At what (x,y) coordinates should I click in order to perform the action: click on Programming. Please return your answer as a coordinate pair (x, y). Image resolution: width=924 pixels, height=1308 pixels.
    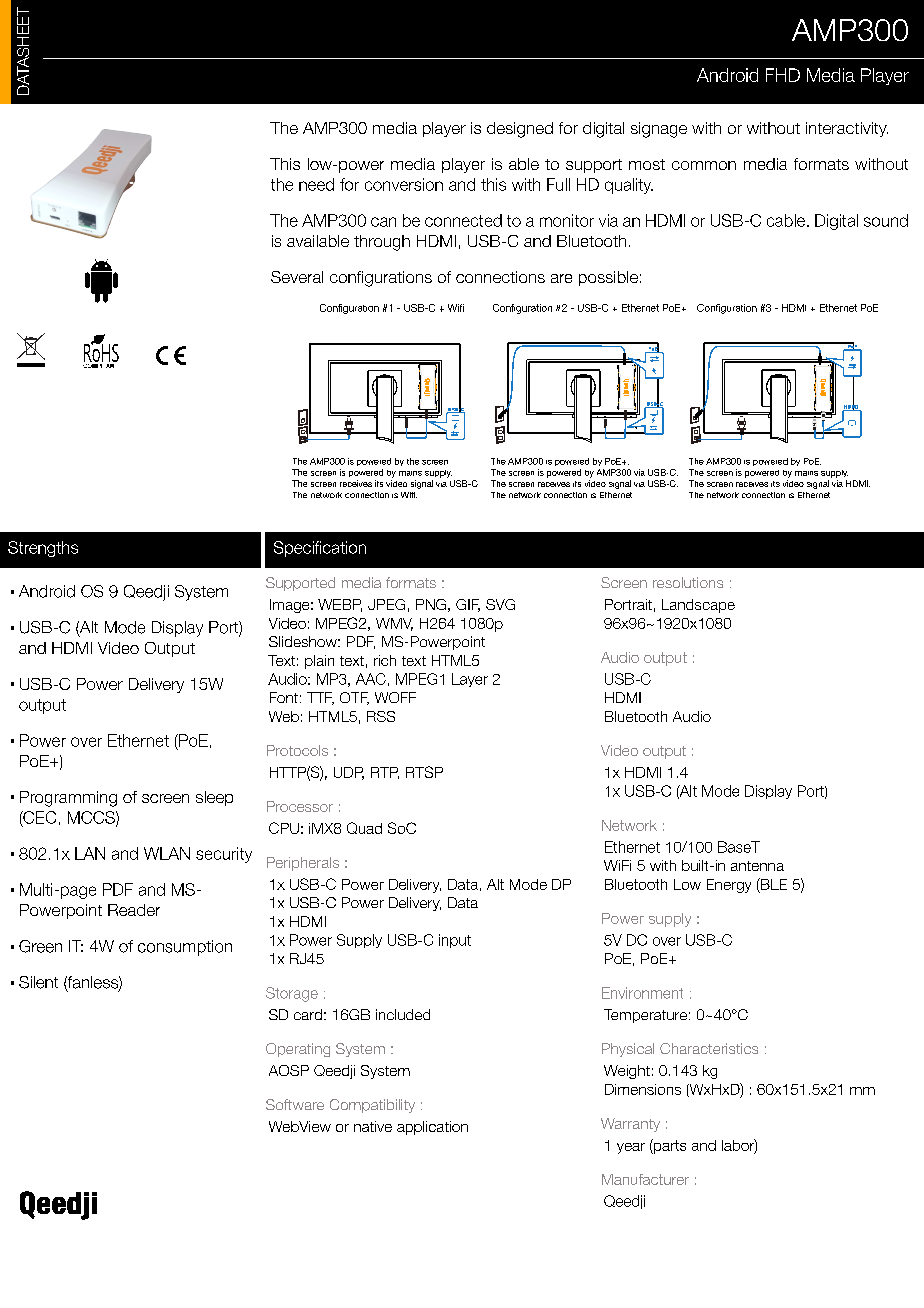
    Looking at the image, I should click on (68, 799).
